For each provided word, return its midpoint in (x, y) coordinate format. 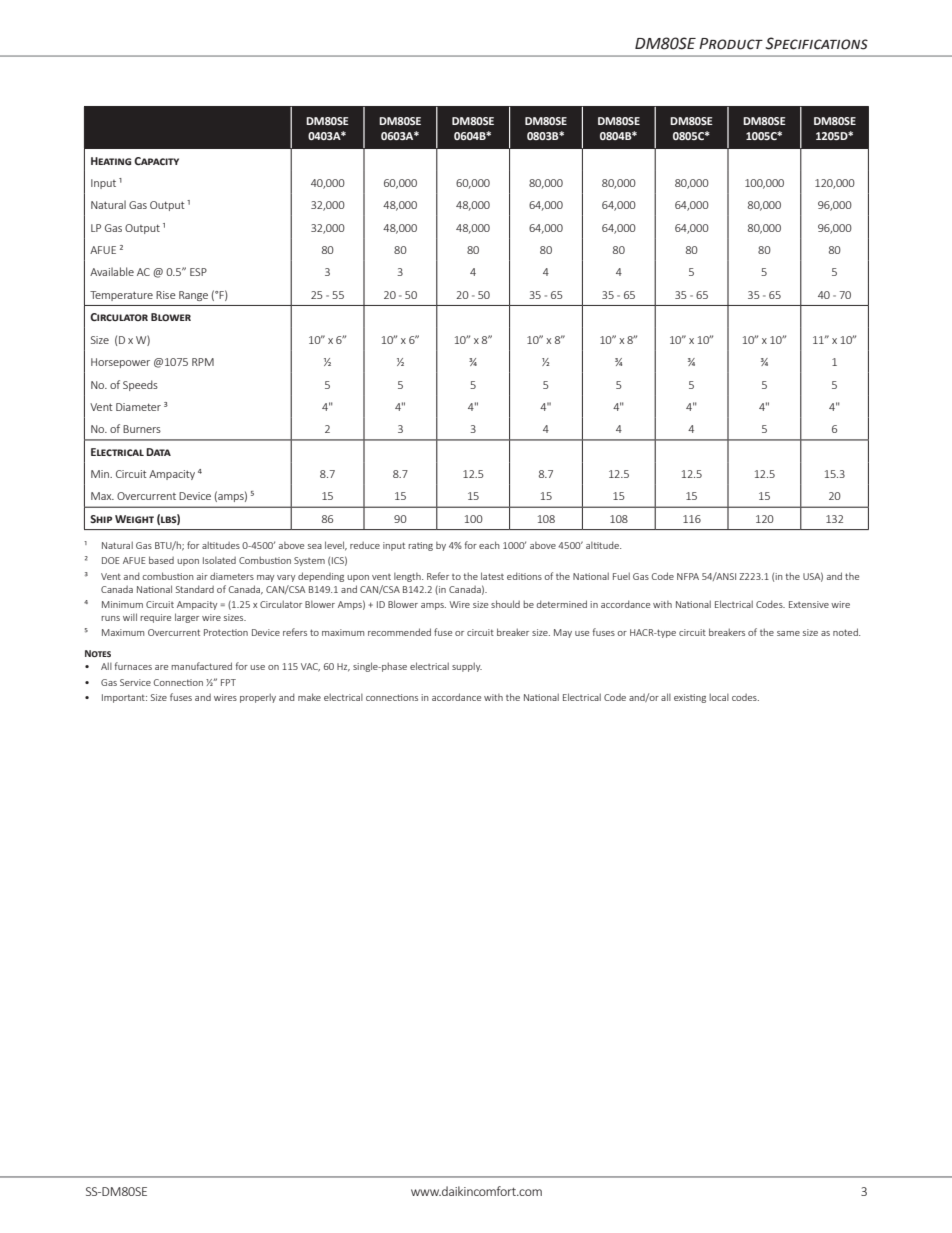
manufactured (201, 666)
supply (467, 667)
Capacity (156, 161)
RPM (203, 362)
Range (193, 296)
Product (731, 44)
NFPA (688, 576)
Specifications (816, 43)
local (719, 697)
